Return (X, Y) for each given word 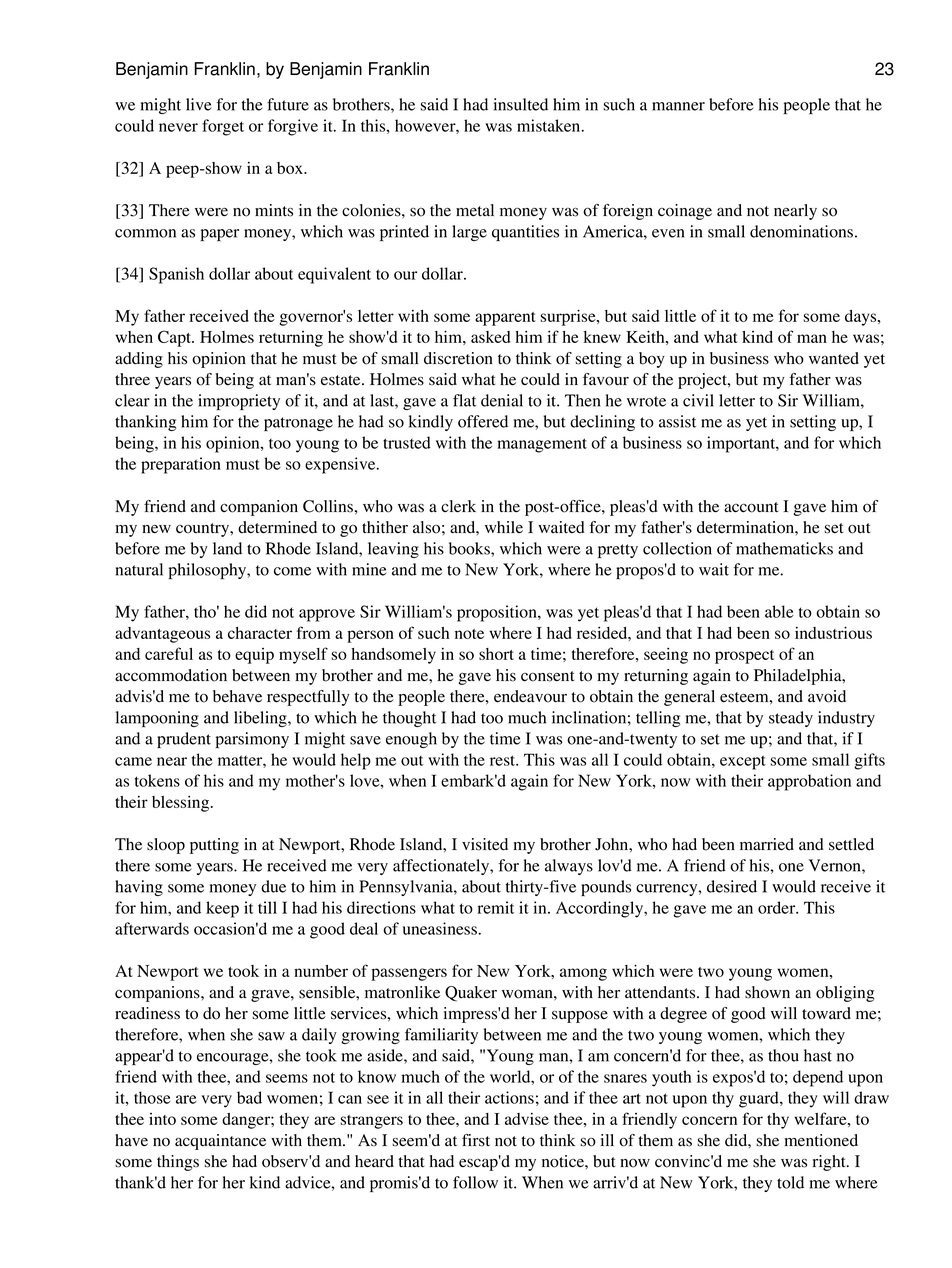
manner (678, 106)
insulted (521, 104)
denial (502, 400)
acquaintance (220, 1142)
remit (495, 907)
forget (223, 127)
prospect (744, 657)
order (778, 907)
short (496, 654)
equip (254, 656)
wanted (834, 358)
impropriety (239, 402)
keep (222, 909)
